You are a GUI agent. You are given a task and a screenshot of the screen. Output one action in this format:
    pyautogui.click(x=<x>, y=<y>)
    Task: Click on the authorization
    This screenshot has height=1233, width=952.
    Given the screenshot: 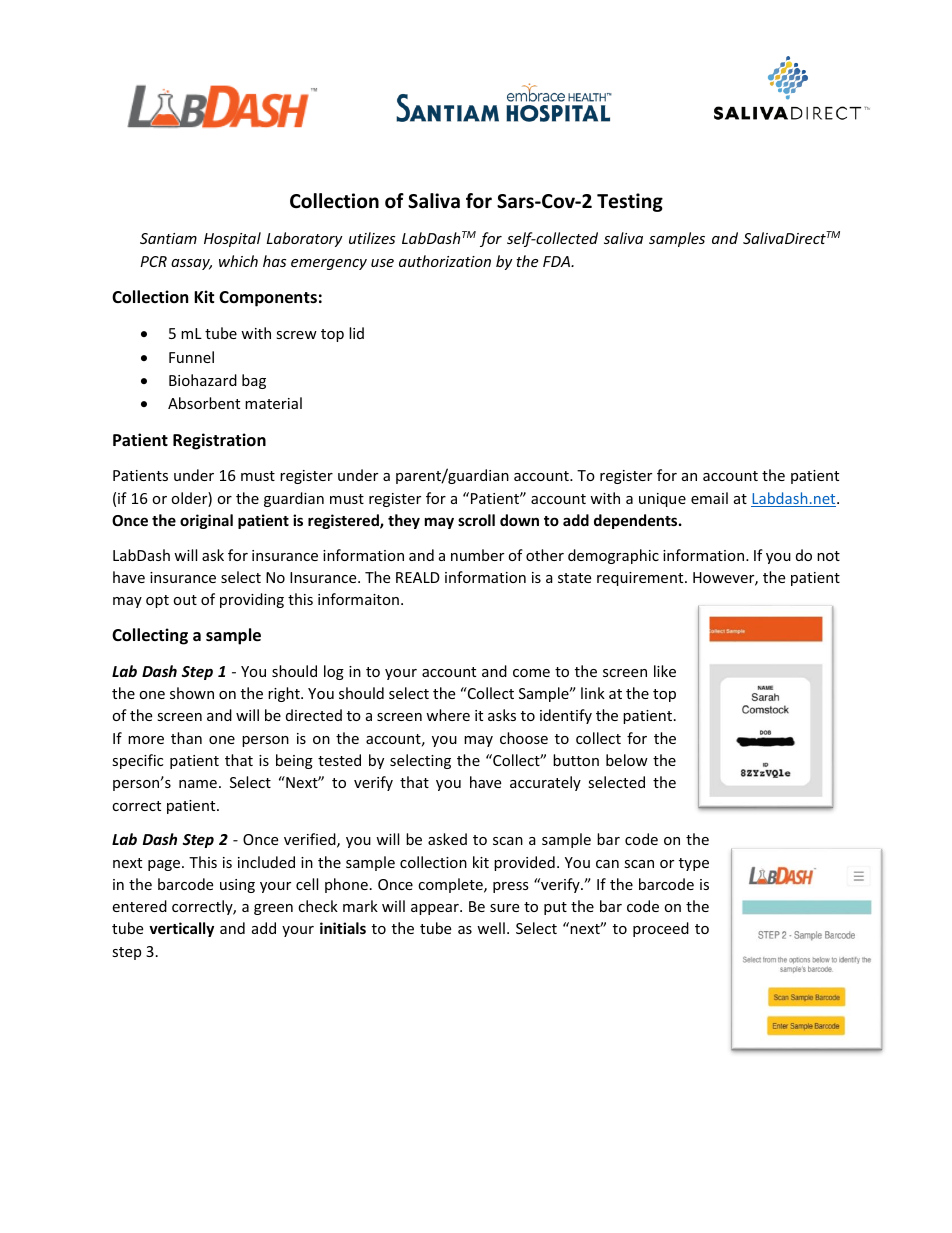 What is the action you would take?
    pyautogui.click(x=445, y=261)
